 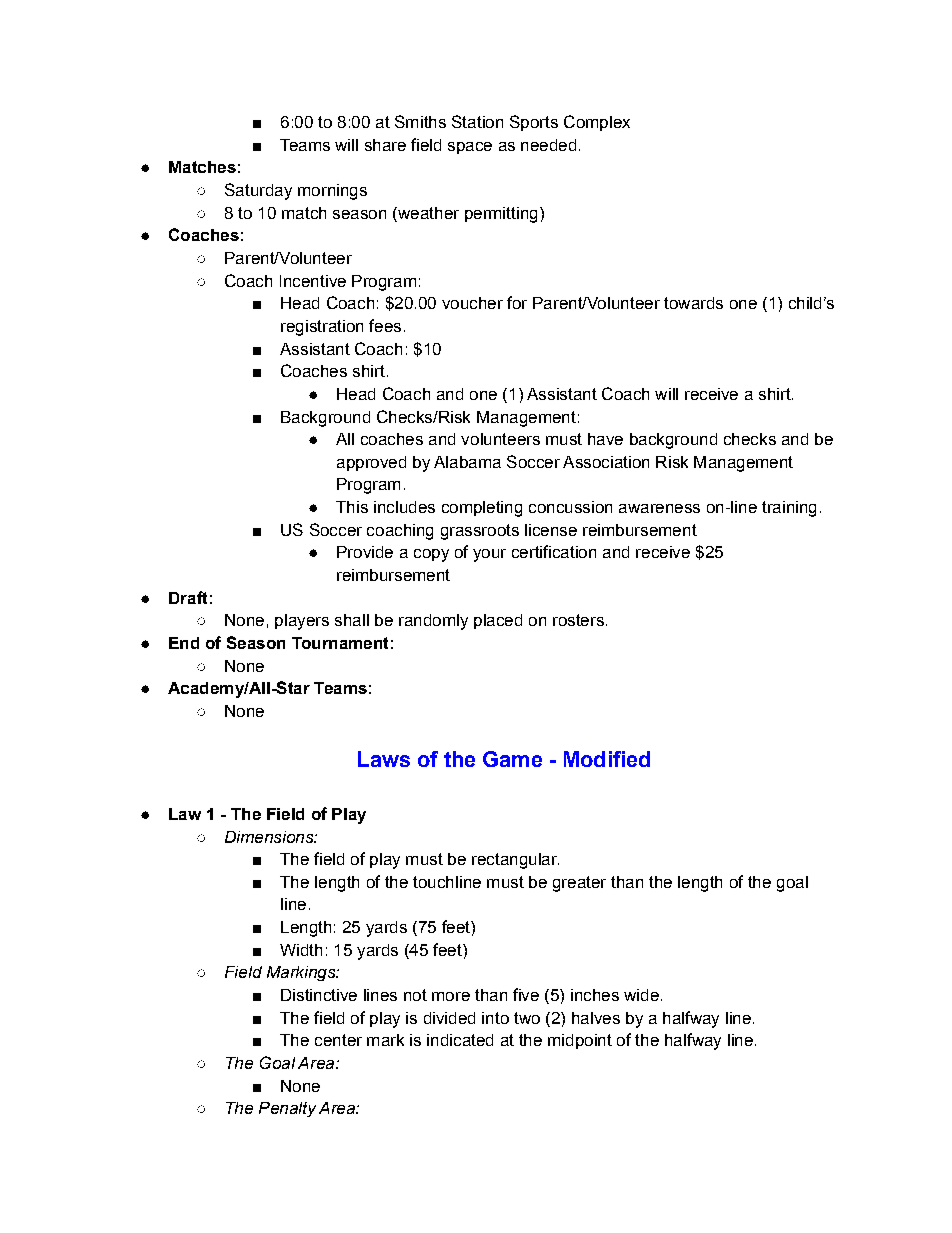 I want to click on This, so click(x=352, y=507).
